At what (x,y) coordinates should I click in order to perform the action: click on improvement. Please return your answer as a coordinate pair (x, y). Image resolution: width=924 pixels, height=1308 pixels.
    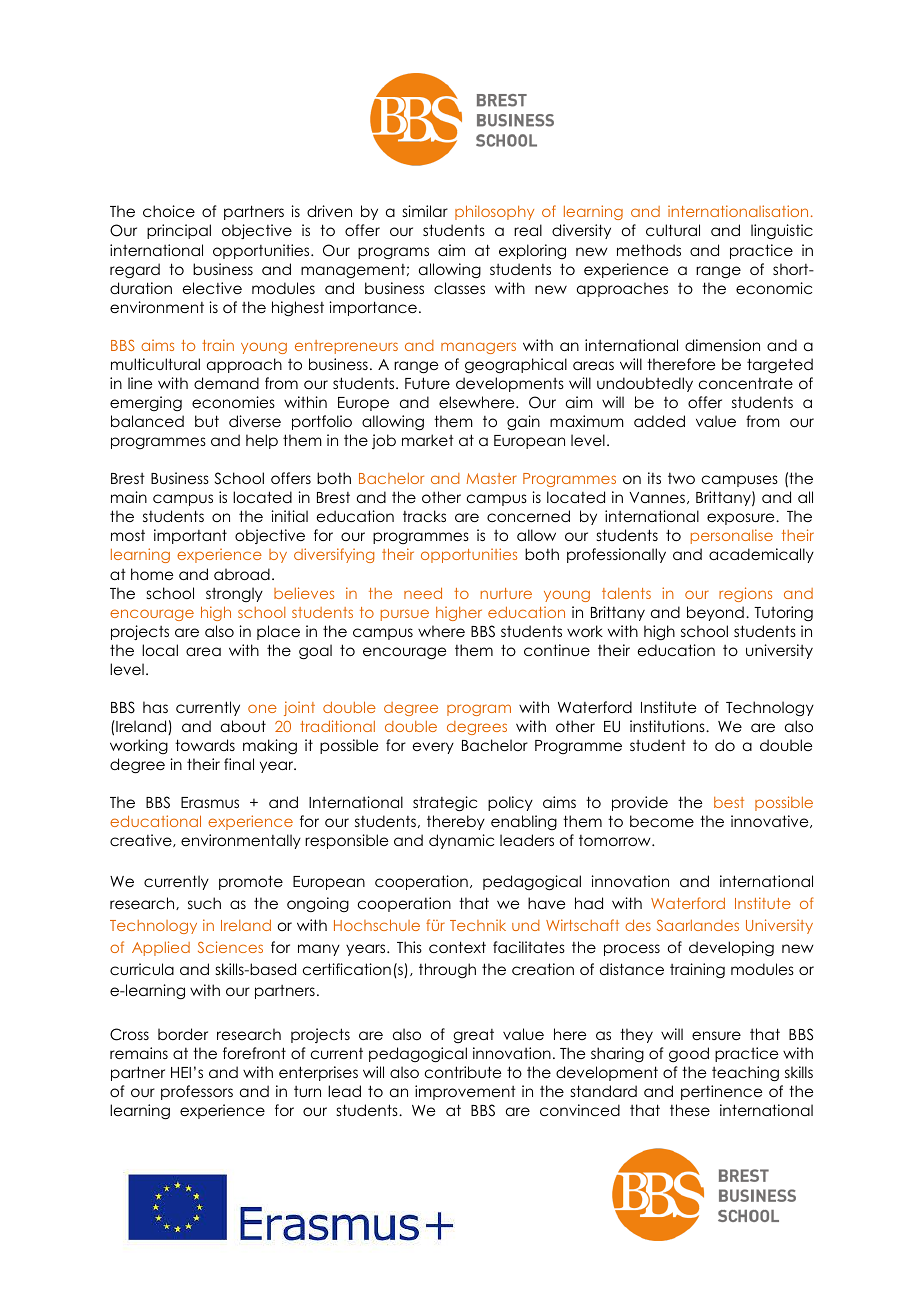
    Looking at the image, I should click on (465, 1092).
